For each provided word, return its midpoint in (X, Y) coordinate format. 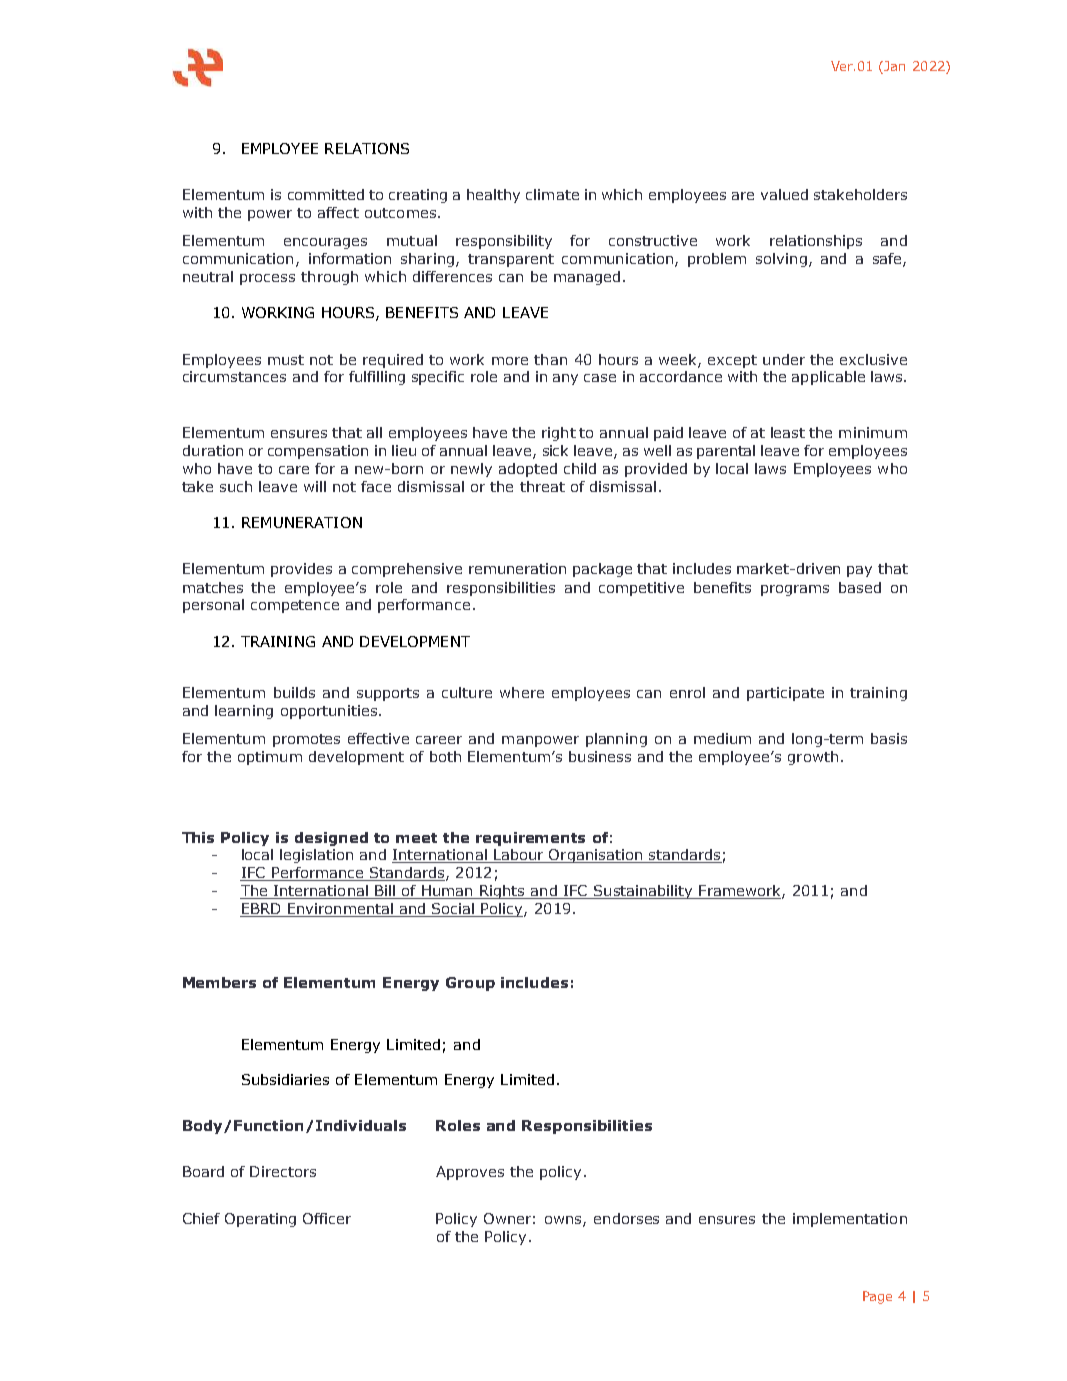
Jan (894, 66)
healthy (493, 196)
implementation (850, 1220)
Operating (260, 1220)
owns (564, 1221)
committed (326, 194)
